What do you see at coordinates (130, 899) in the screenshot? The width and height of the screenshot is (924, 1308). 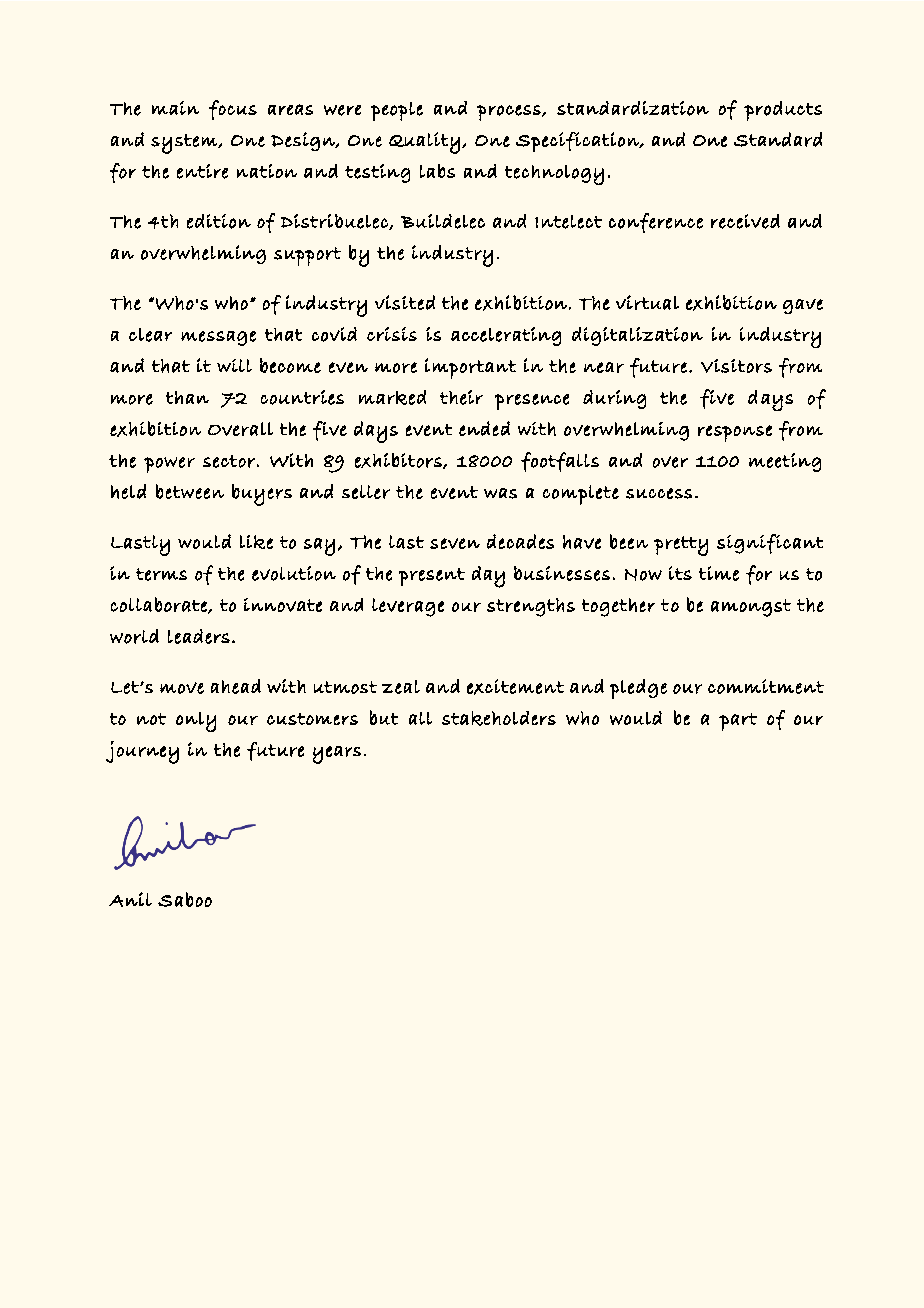 I see `Anil` at bounding box center [130, 899].
